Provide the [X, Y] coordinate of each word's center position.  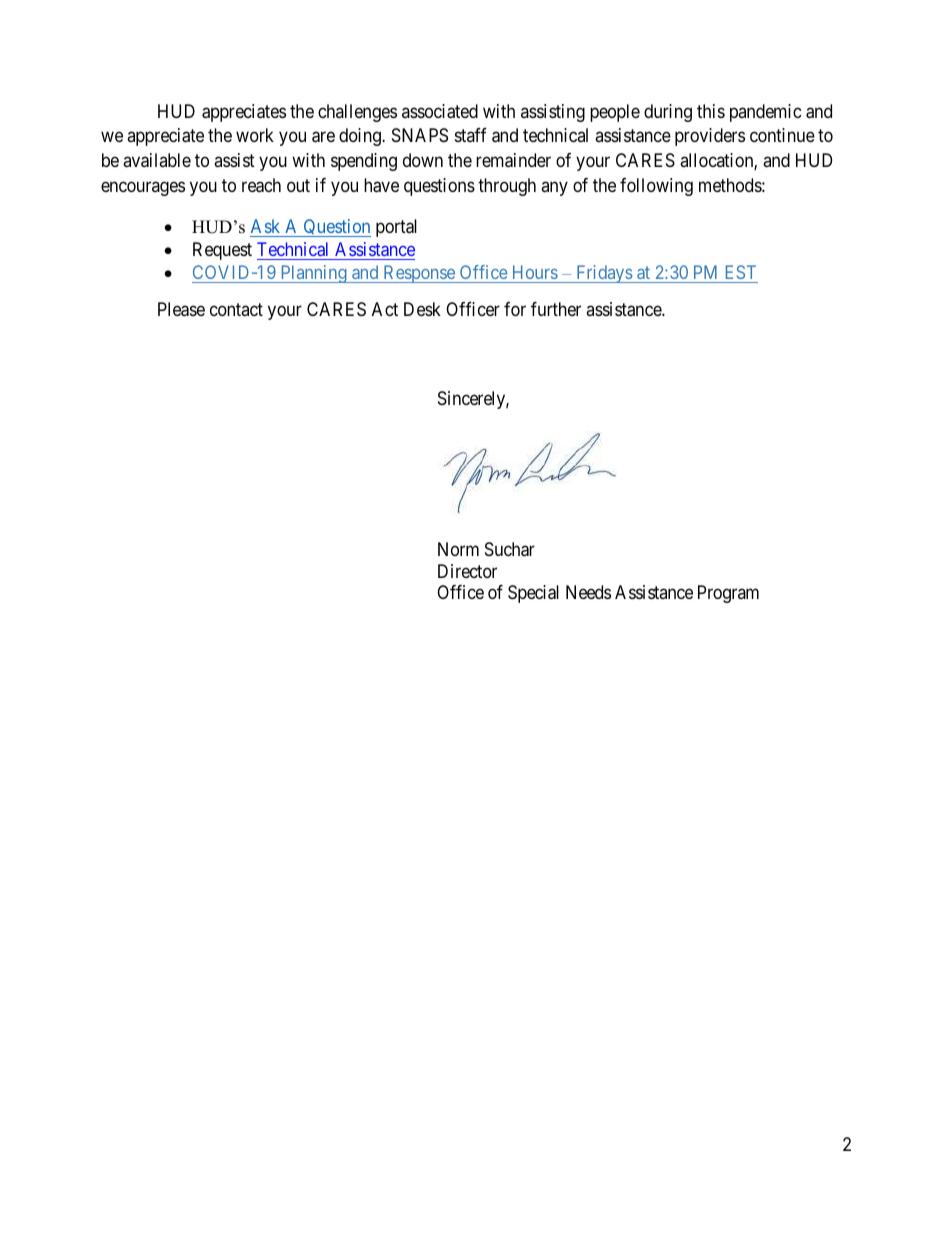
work [255, 135]
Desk [422, 309]
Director [467, 571]
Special [533, 594]
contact [236, 310]
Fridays [604, 274]
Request [222, 251]
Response [419, 274]
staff [471, 135]
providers [710, 137]
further [556, 309]
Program [728, 594]
